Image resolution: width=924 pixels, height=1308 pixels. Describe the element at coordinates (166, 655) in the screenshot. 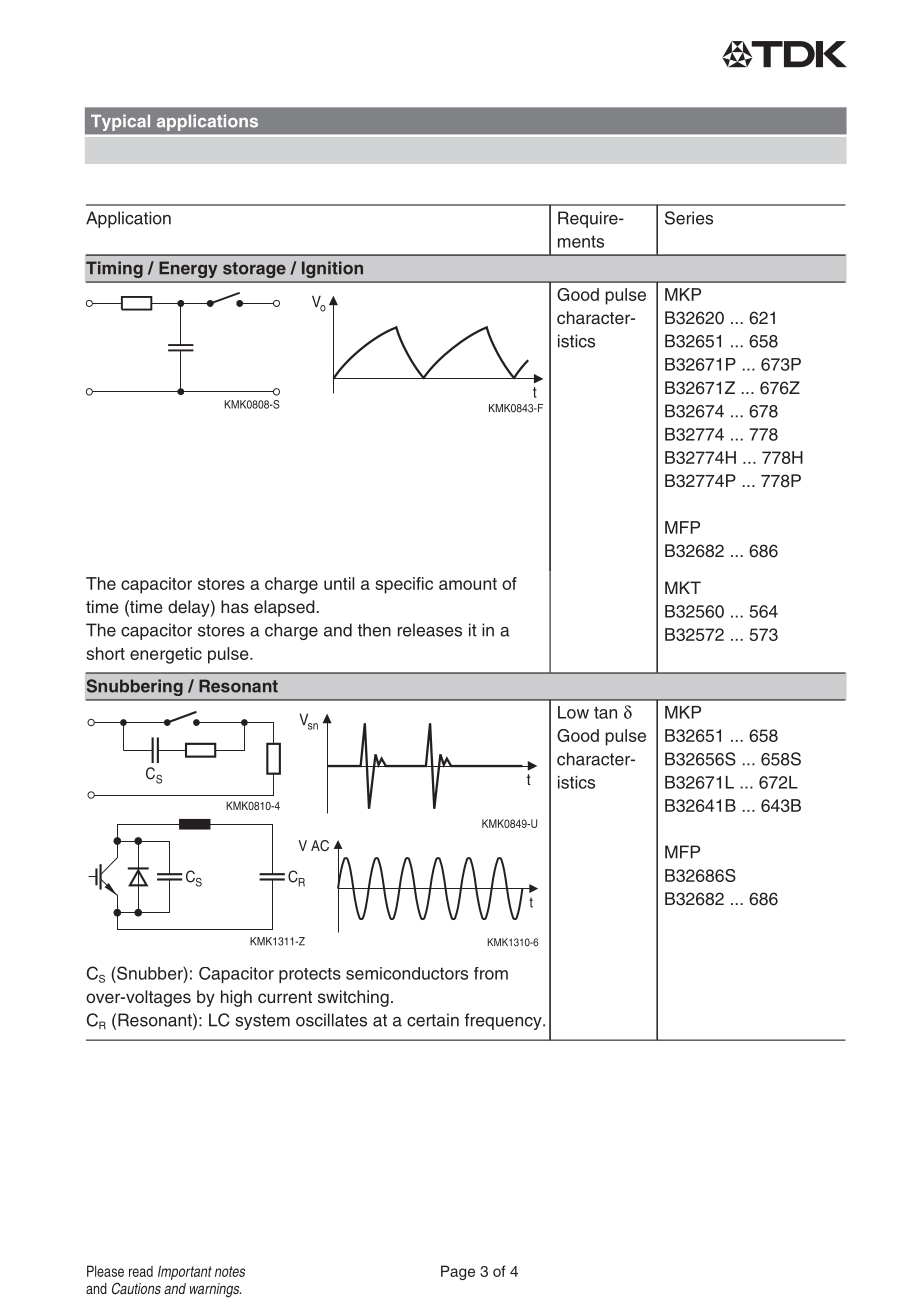

I see `energetic` at that location.
